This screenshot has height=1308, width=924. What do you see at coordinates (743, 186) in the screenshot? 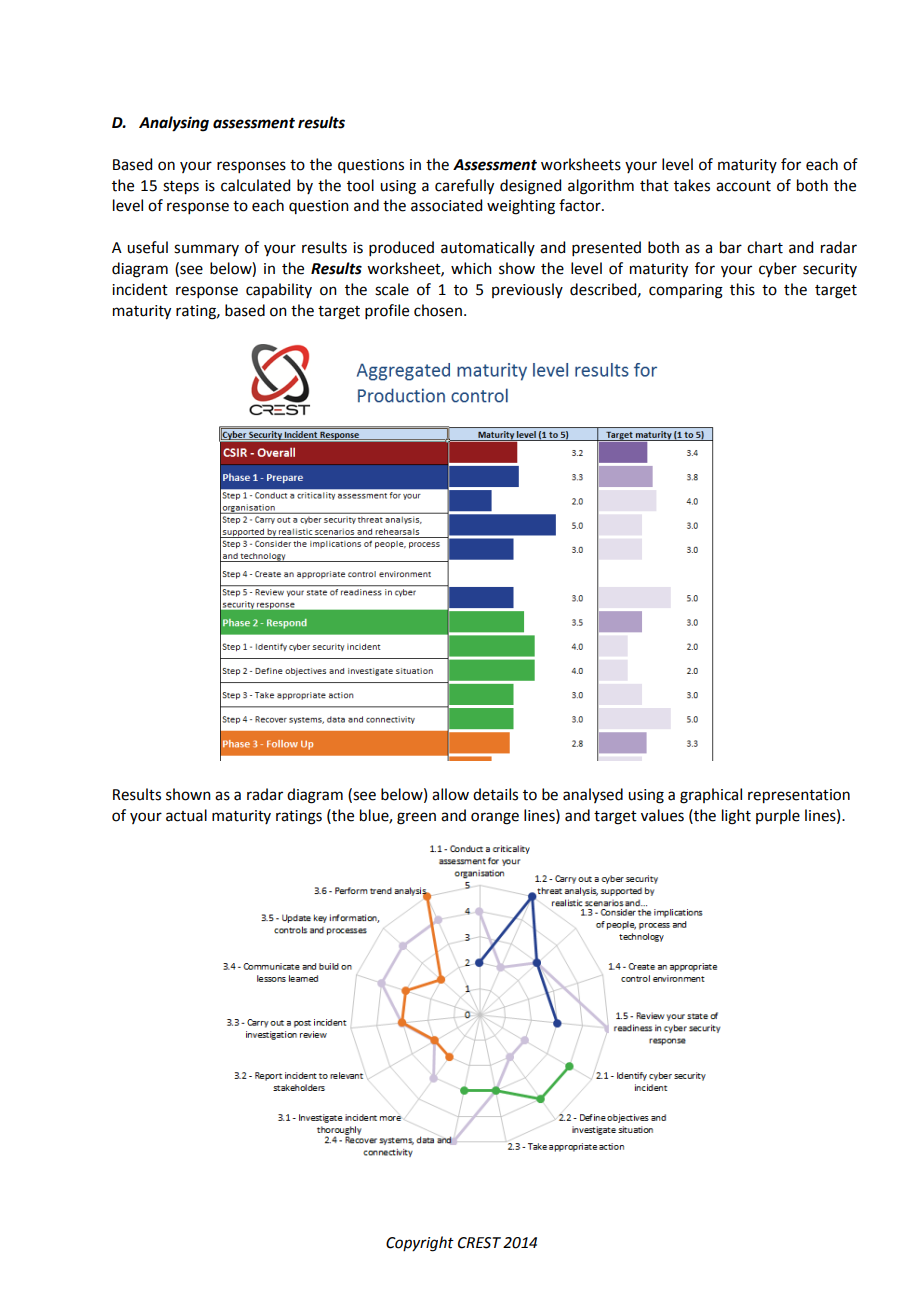
I see `account` at bounding box center [743, 186].
